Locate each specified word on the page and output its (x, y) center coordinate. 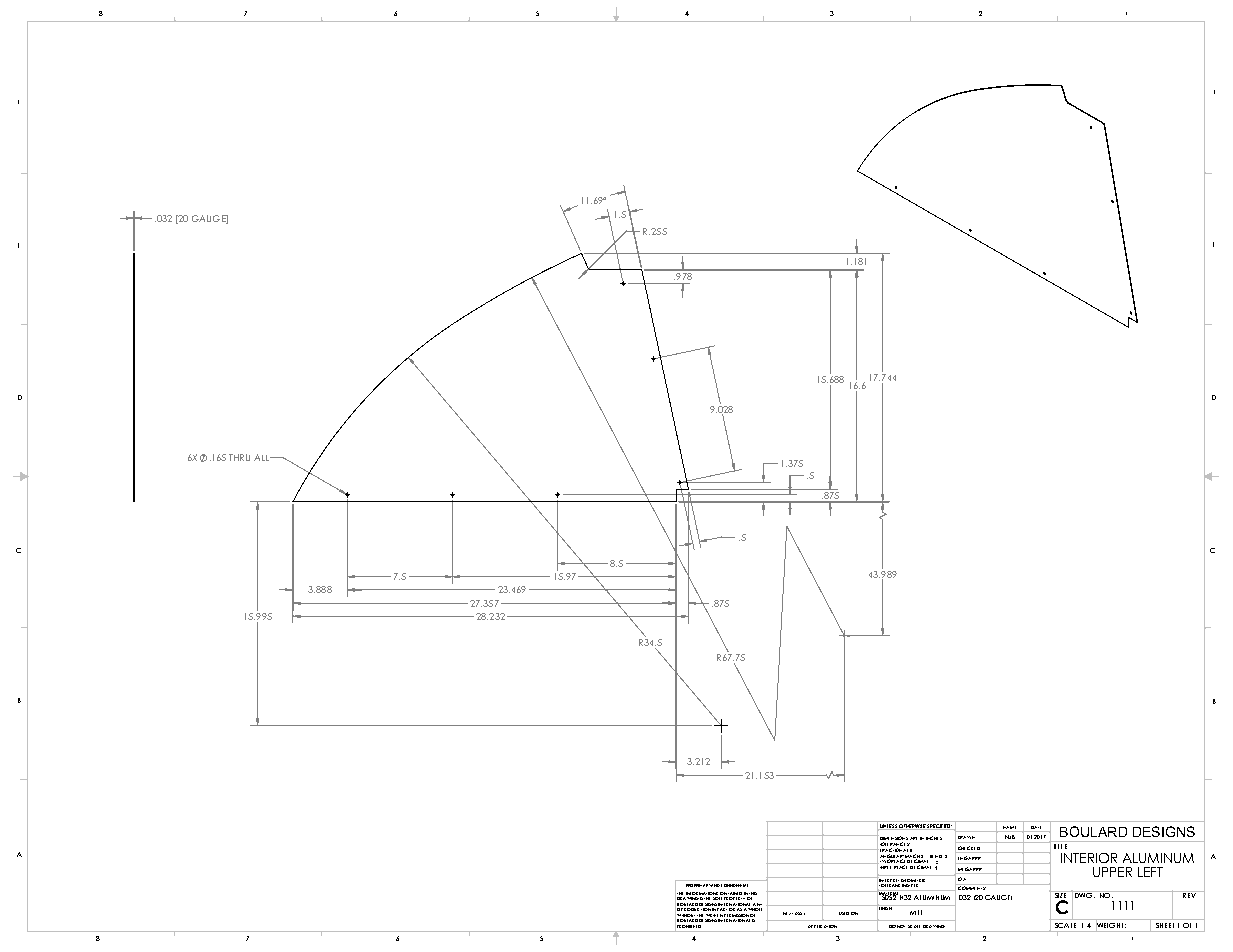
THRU (239, 457)
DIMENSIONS (893, 839)
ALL (263, 457)
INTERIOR (1089, 858)
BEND (936, 856)
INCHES (934, 838)
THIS (753, 893)
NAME (1009, 827)
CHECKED (969, 849)
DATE (1036, 827)
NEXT (788, 913)
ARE (913, 838)
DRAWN (966, 837)
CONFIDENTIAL (734, 885)
